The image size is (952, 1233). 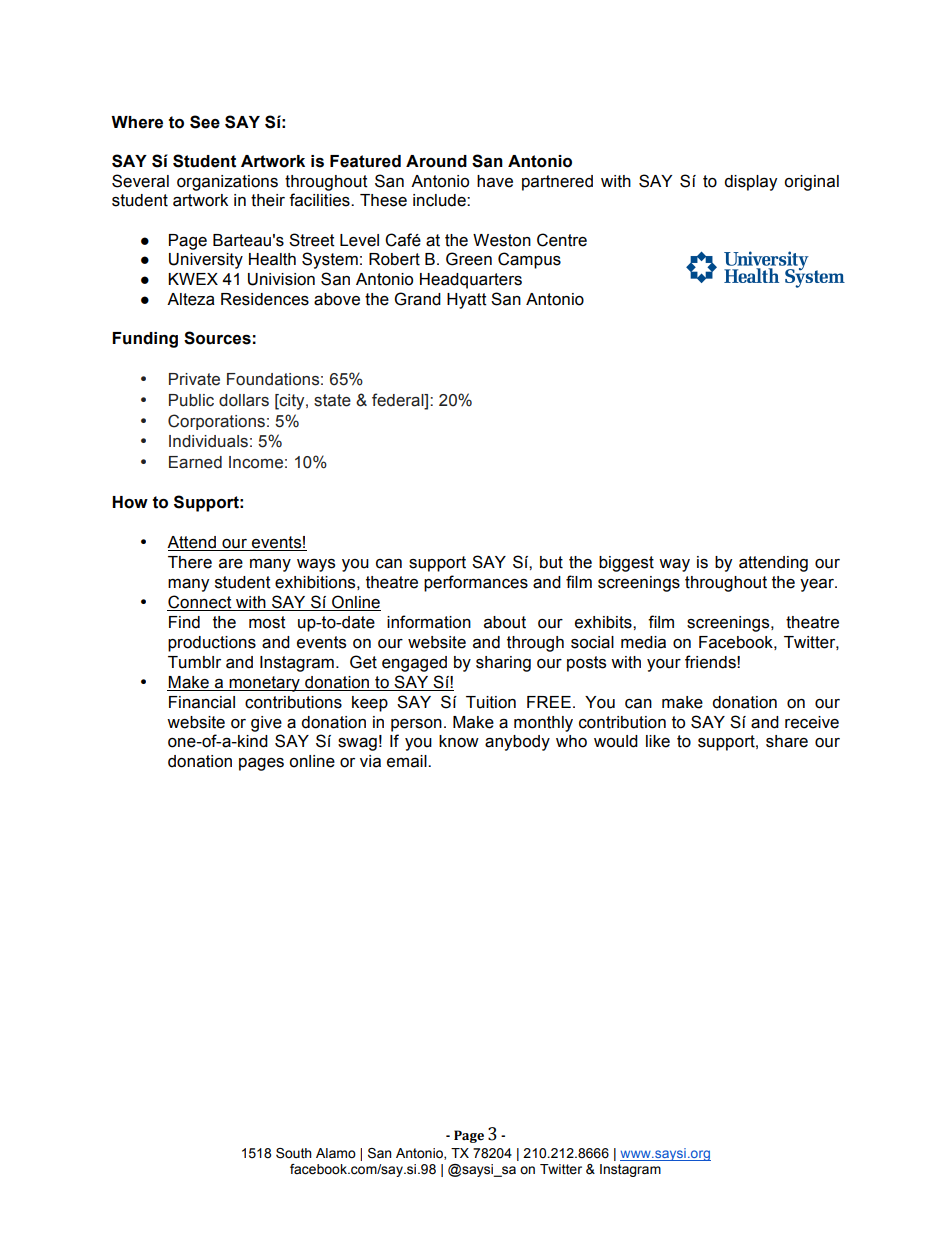 What do you see at coordinates (436, 161) in the document?
I see `Around` at bounding box center [436, 161].
